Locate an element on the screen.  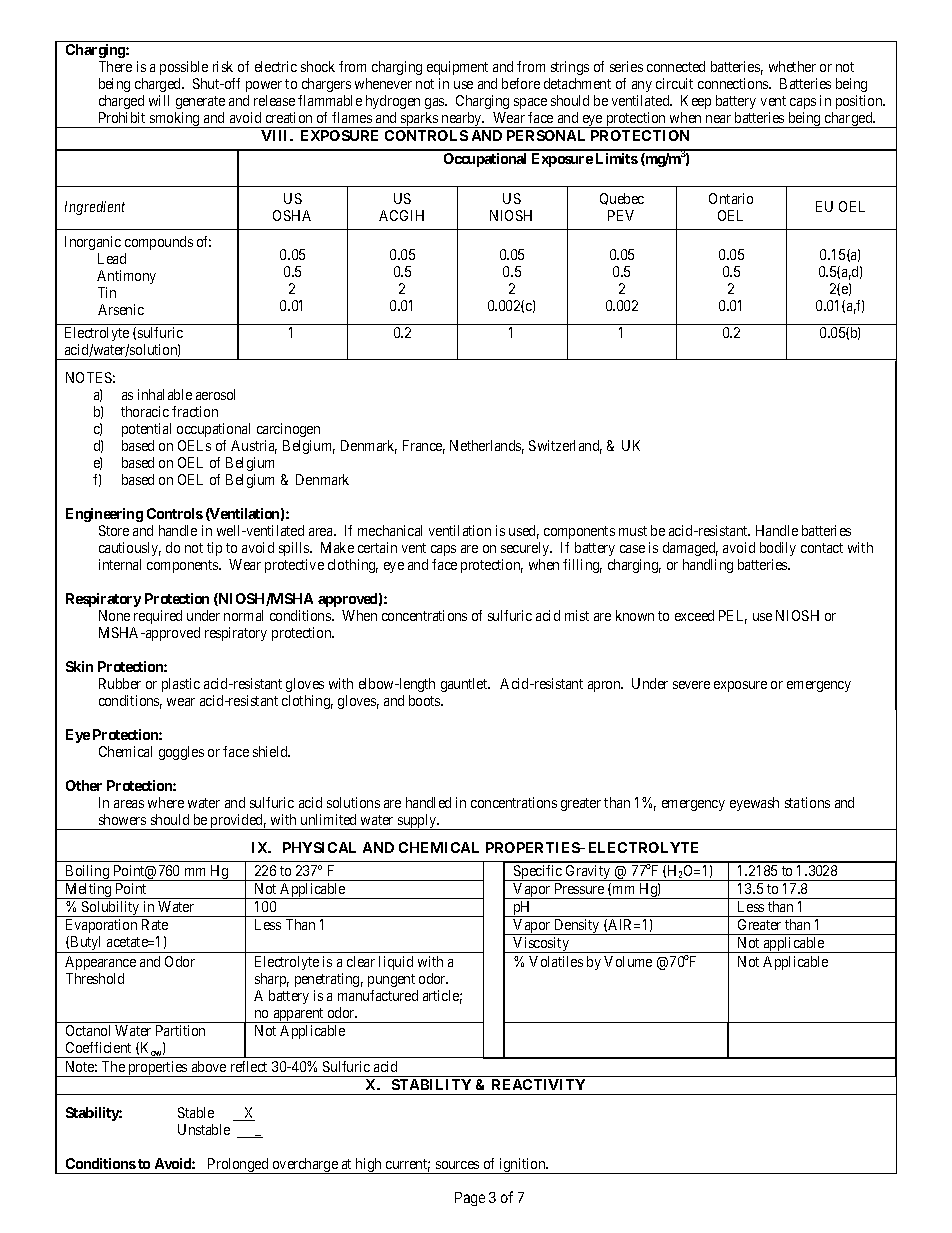
PEL is located at coordinates (733, 617).
